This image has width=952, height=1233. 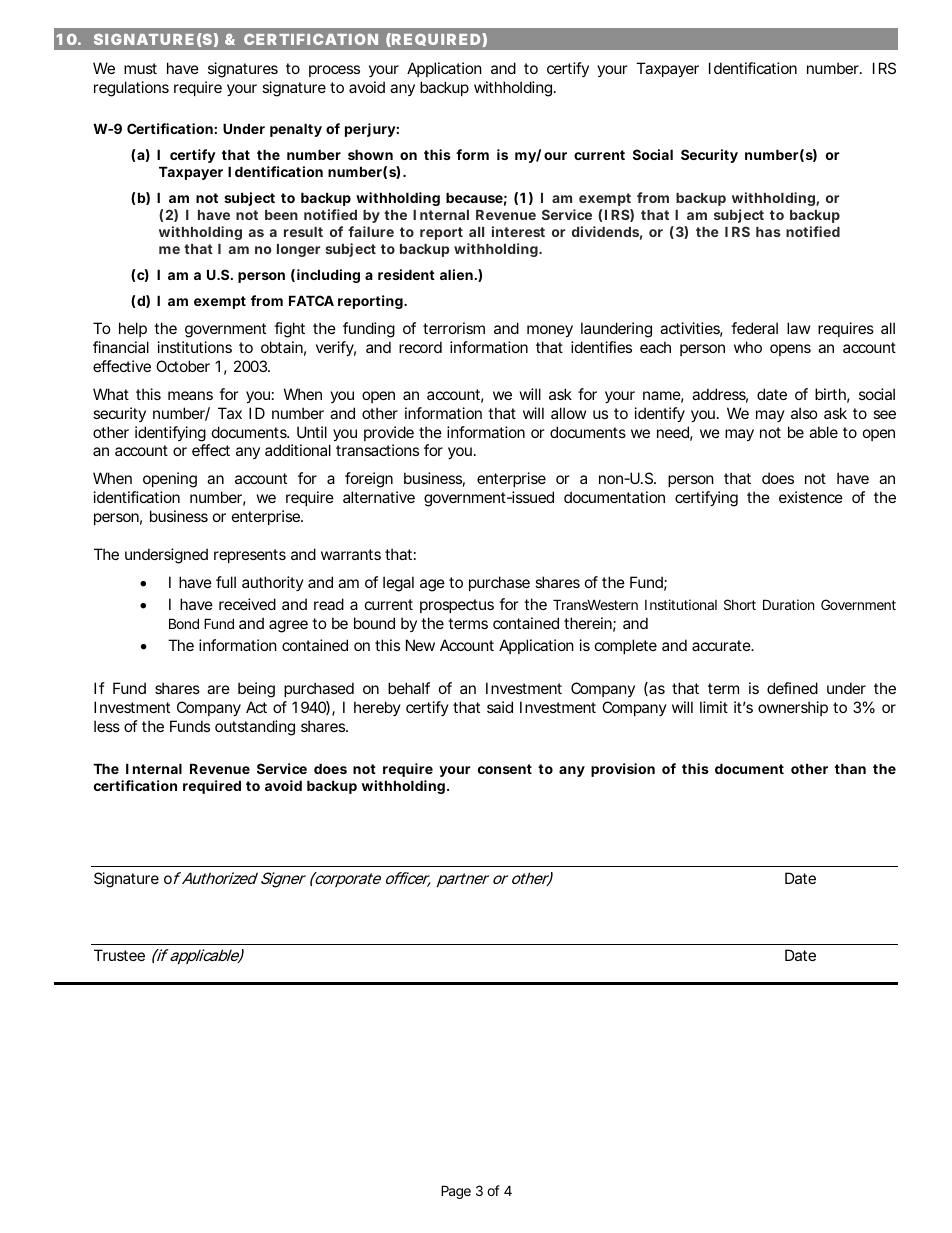 I want to click on consent, so click(x=505, y=769).
